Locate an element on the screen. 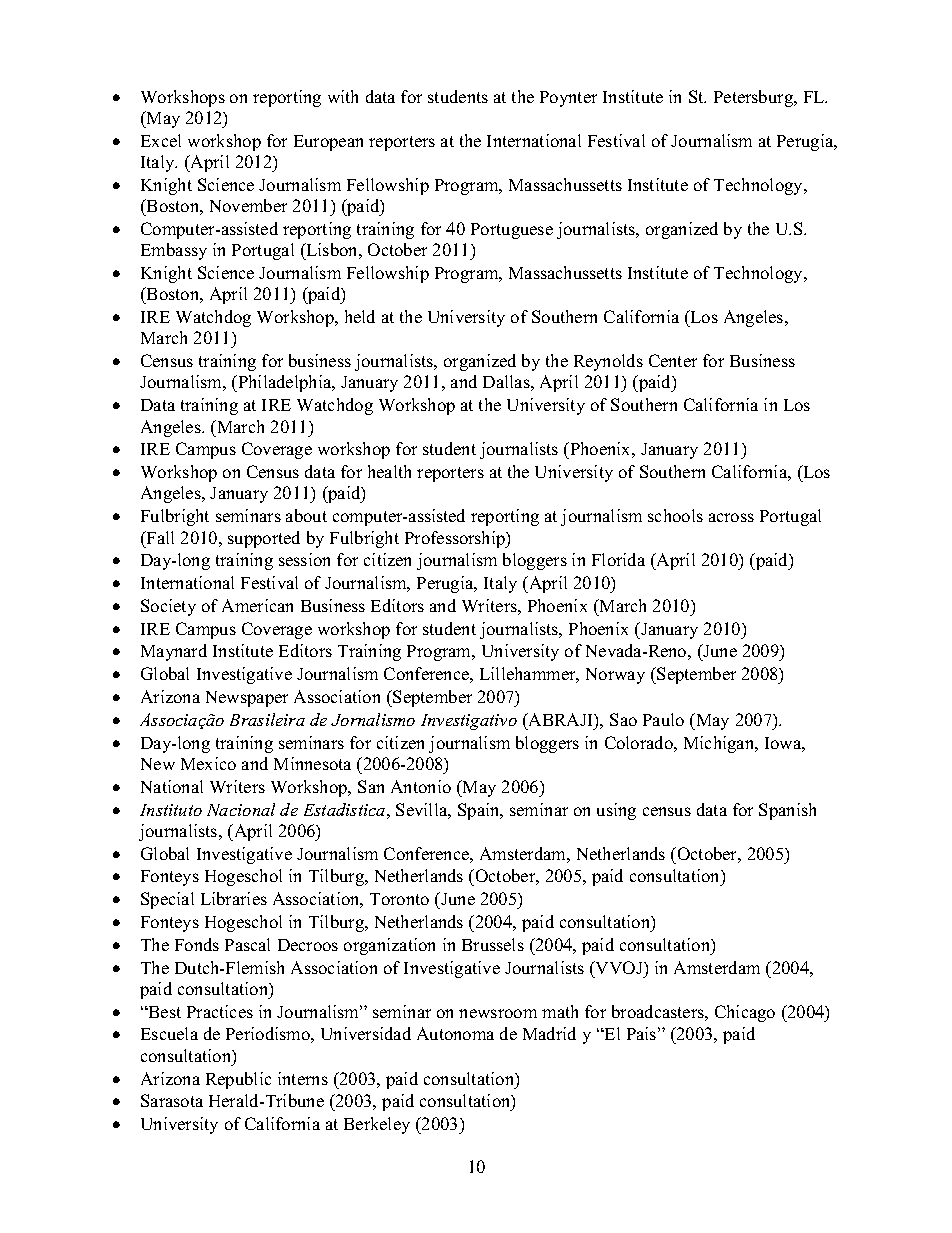  Center is located at coordinates (673, 360).
